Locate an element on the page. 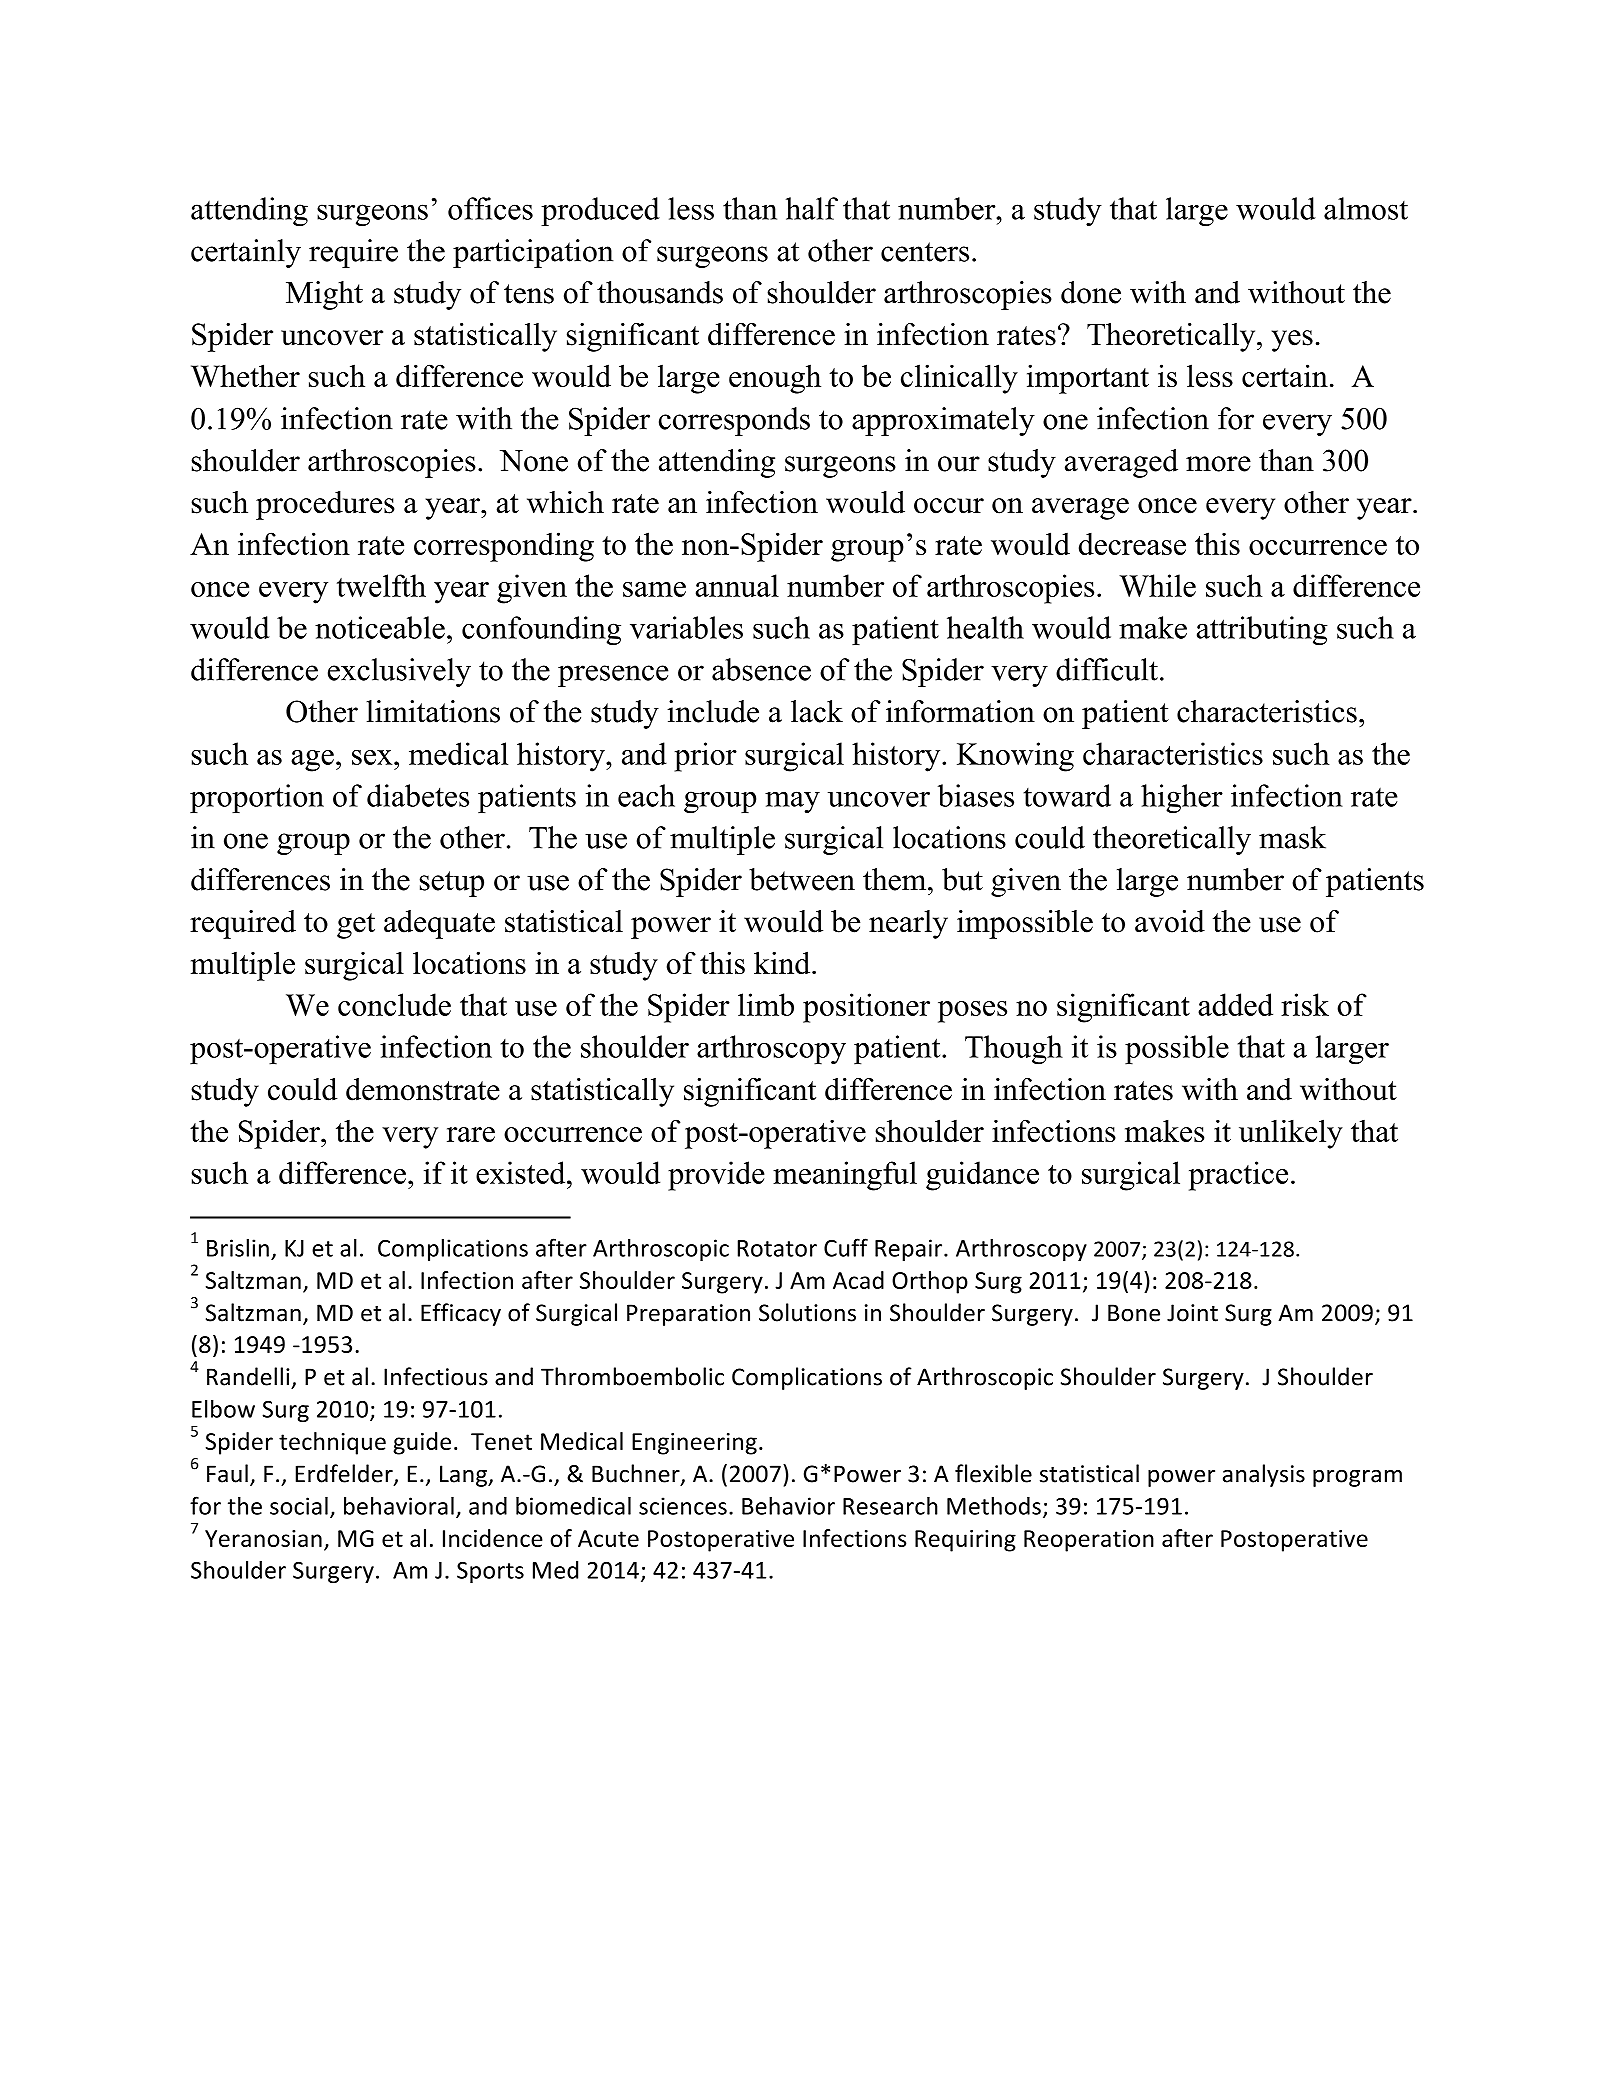 The width and height of the page is (1617, 2092). almost is located at coordinates (1366, 208).
